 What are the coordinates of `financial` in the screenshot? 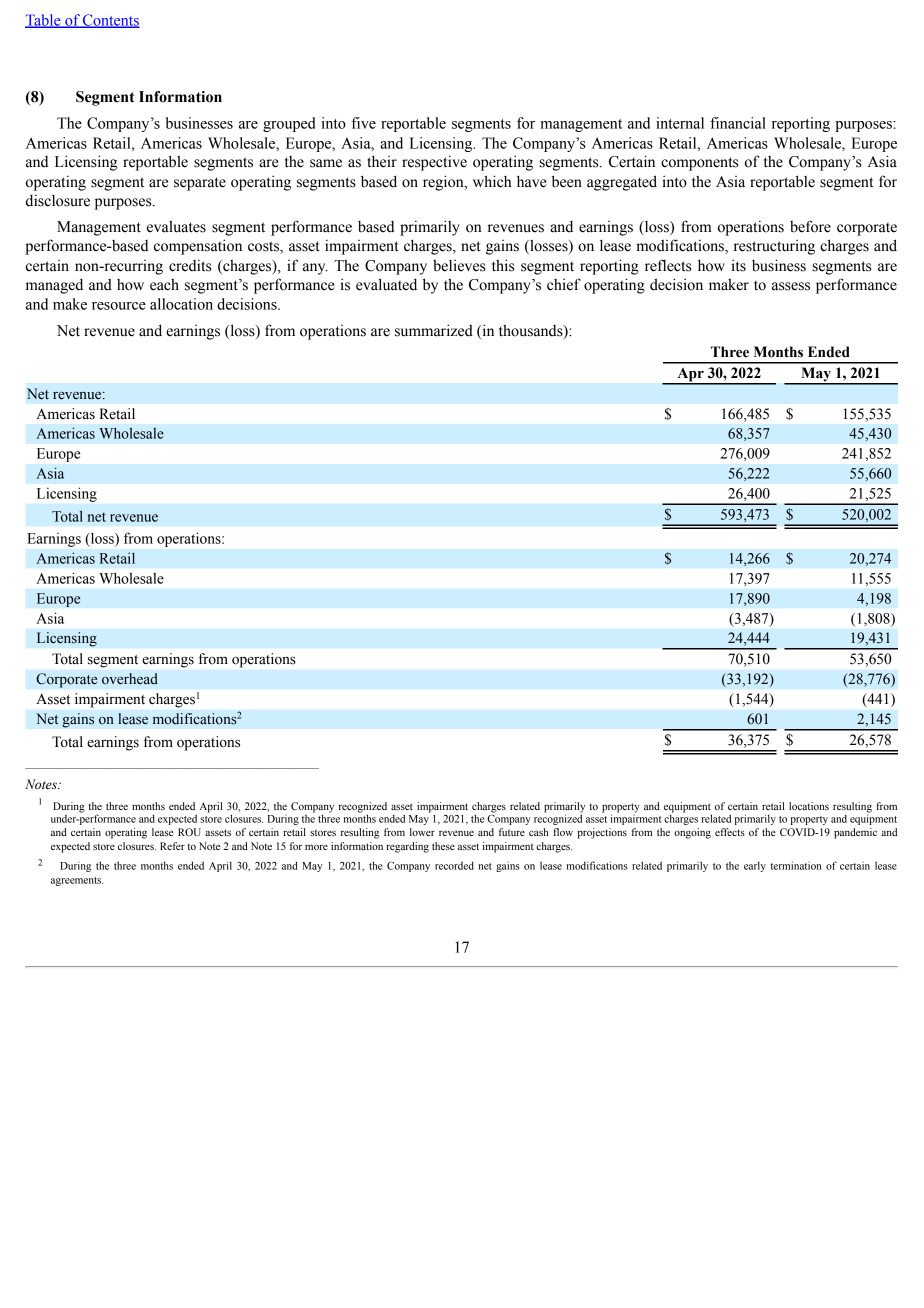 It's located at (738, 123).
